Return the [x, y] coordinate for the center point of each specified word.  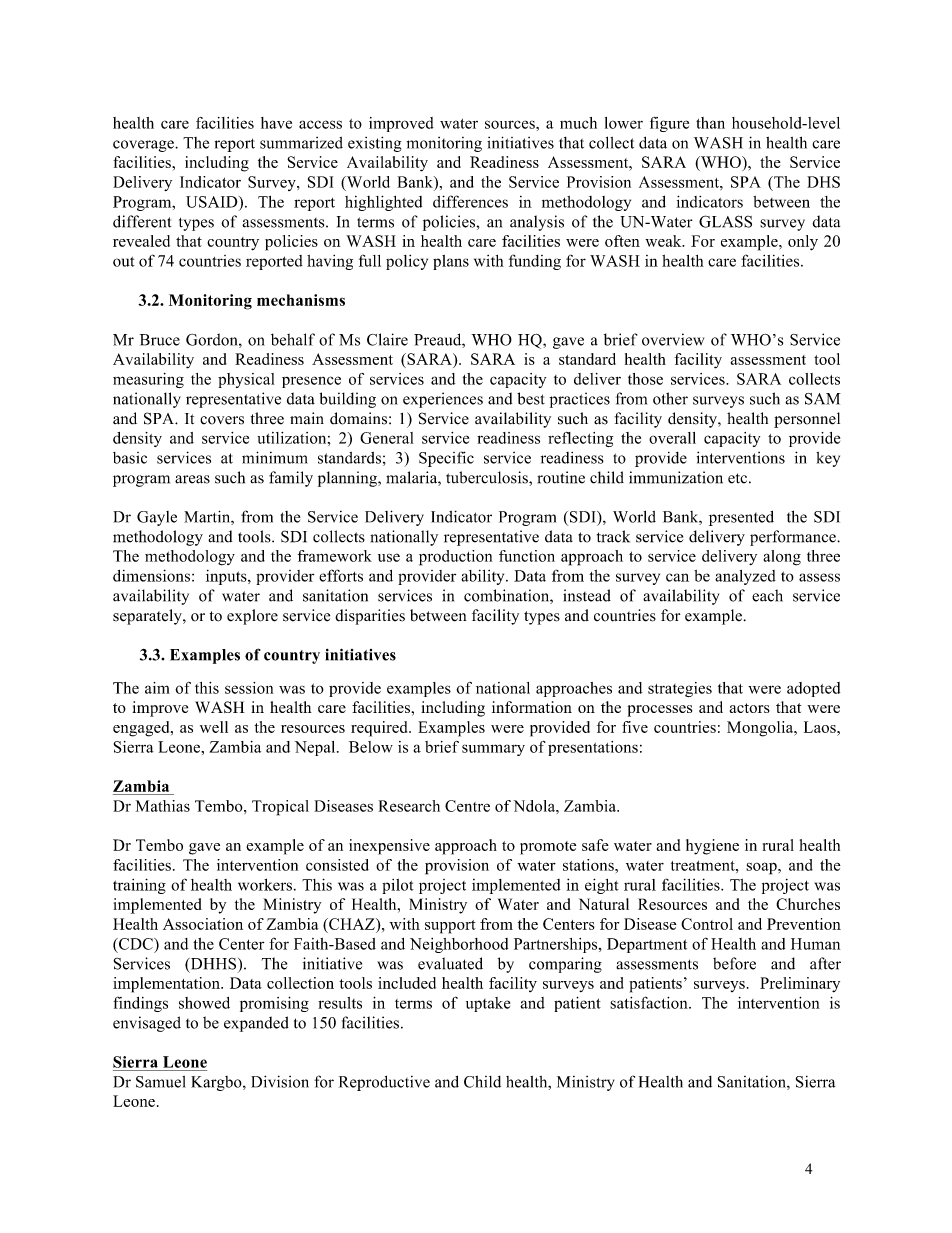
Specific [446, 459]
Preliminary [800, 985]
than [710, 123]
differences [470, 201]
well [214, 727]
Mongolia [761, 729]
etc [737, 478]
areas [192, 479]
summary [493, 750]
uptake [488, 1004]
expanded [256, 1024]
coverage [144, 146]
